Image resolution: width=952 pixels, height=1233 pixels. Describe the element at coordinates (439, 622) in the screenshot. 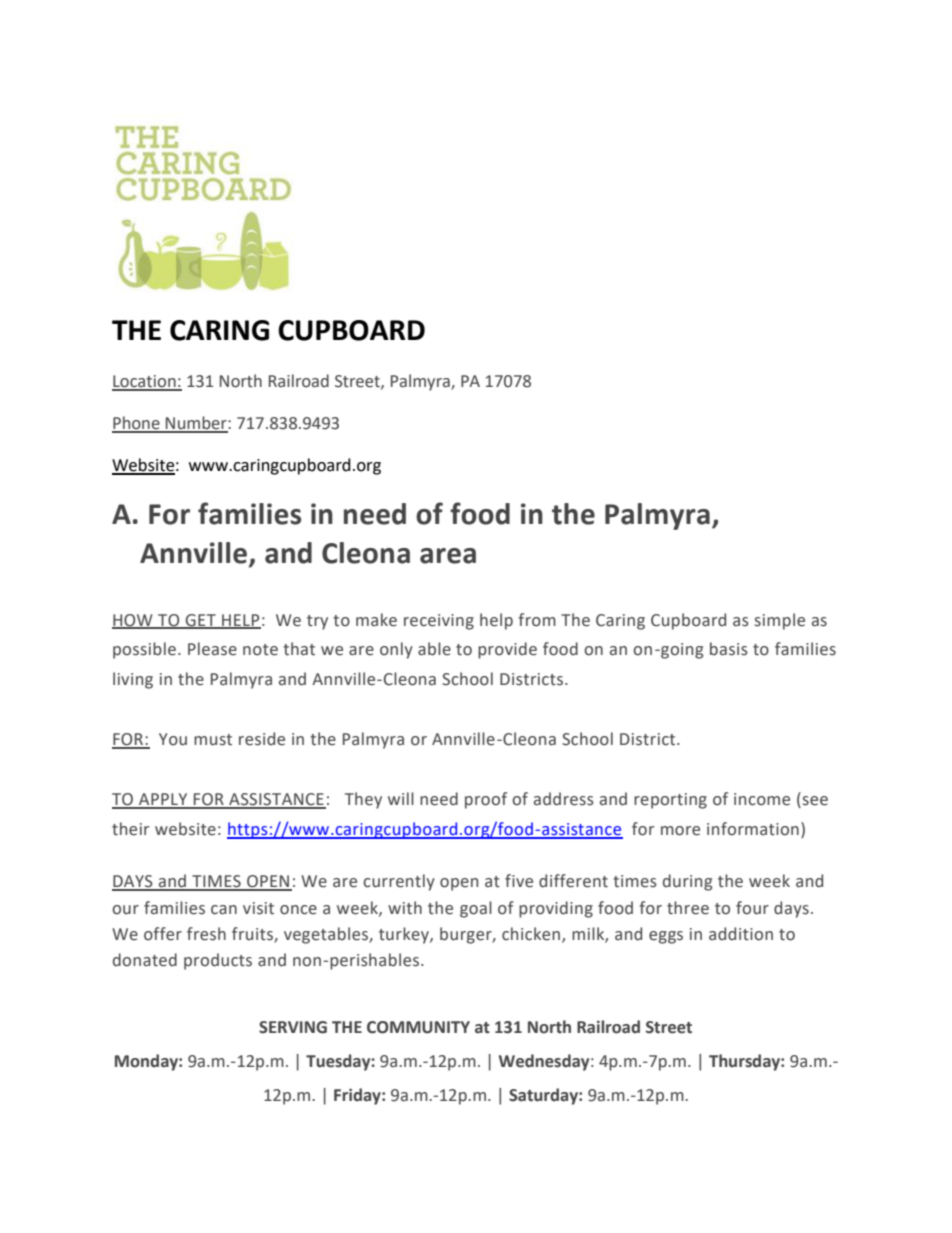

I see `receiving` at that location.
